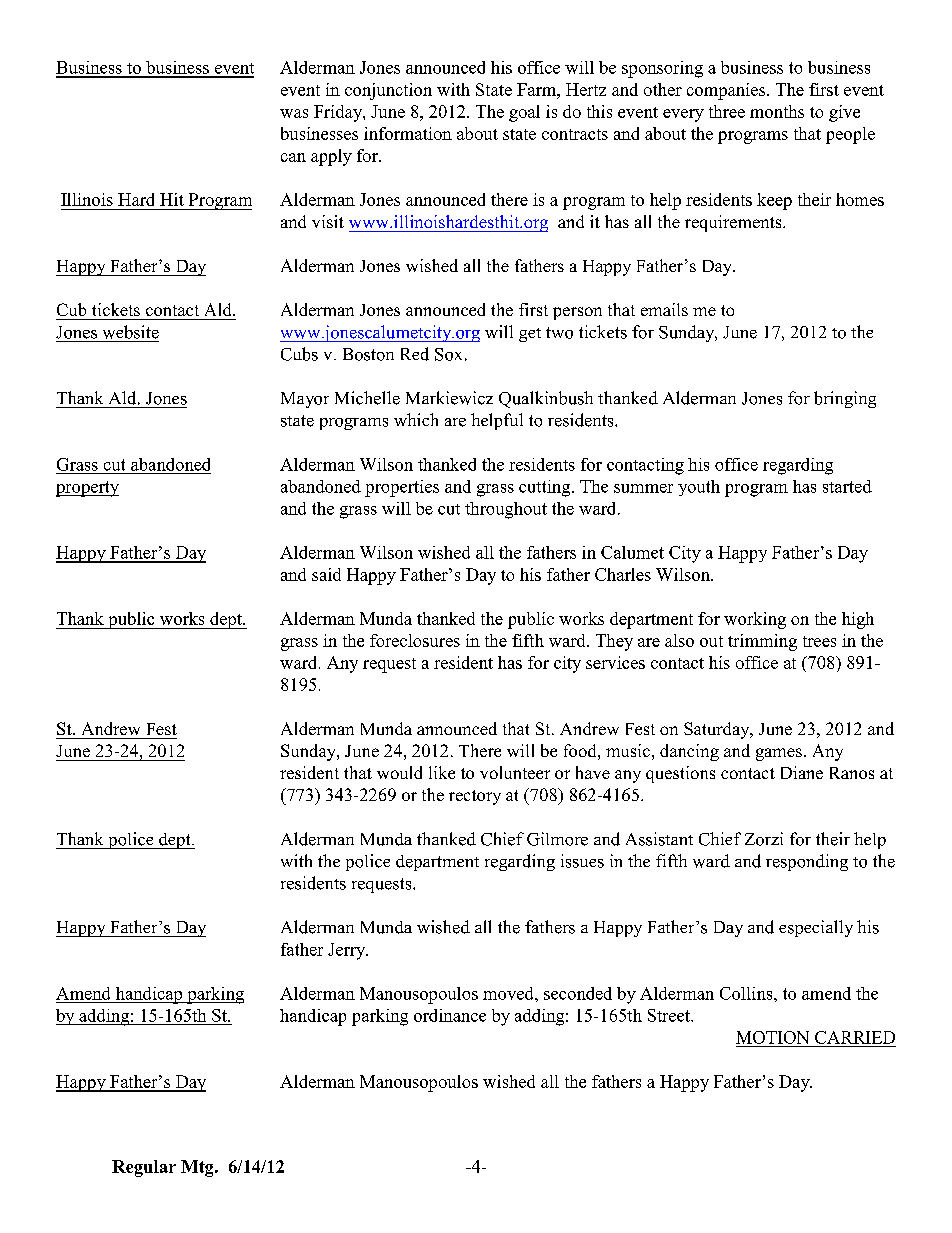 The width and height of the page is (952, 1233). What do you see at coordinates (802, 772) in the page?
I see `Diane` at bounding box center [802, 772].
